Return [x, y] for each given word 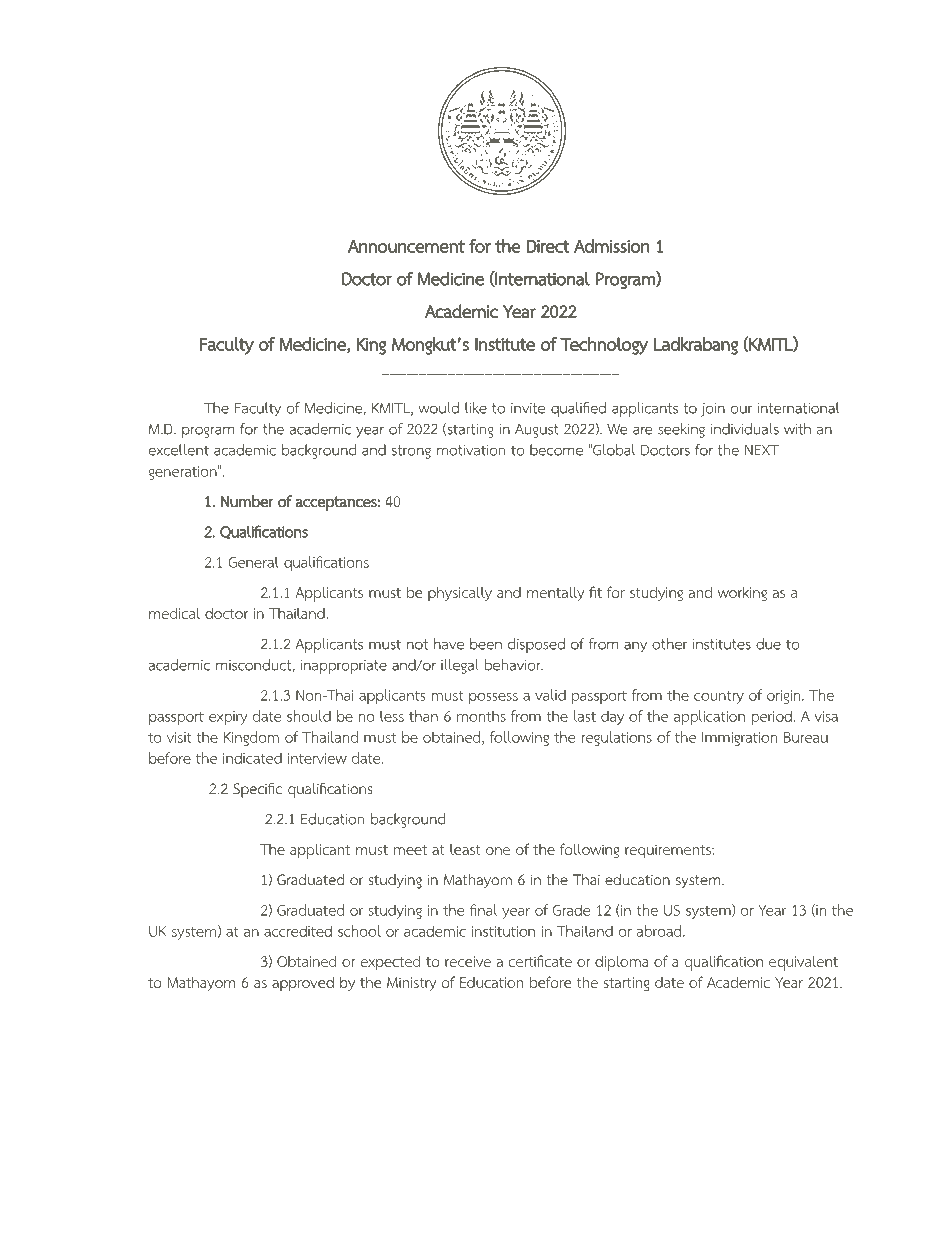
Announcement [406, 246]
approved [303, 984]
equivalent [803, 963]
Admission [612, 246]
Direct [548, 246]
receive [468, 961]
